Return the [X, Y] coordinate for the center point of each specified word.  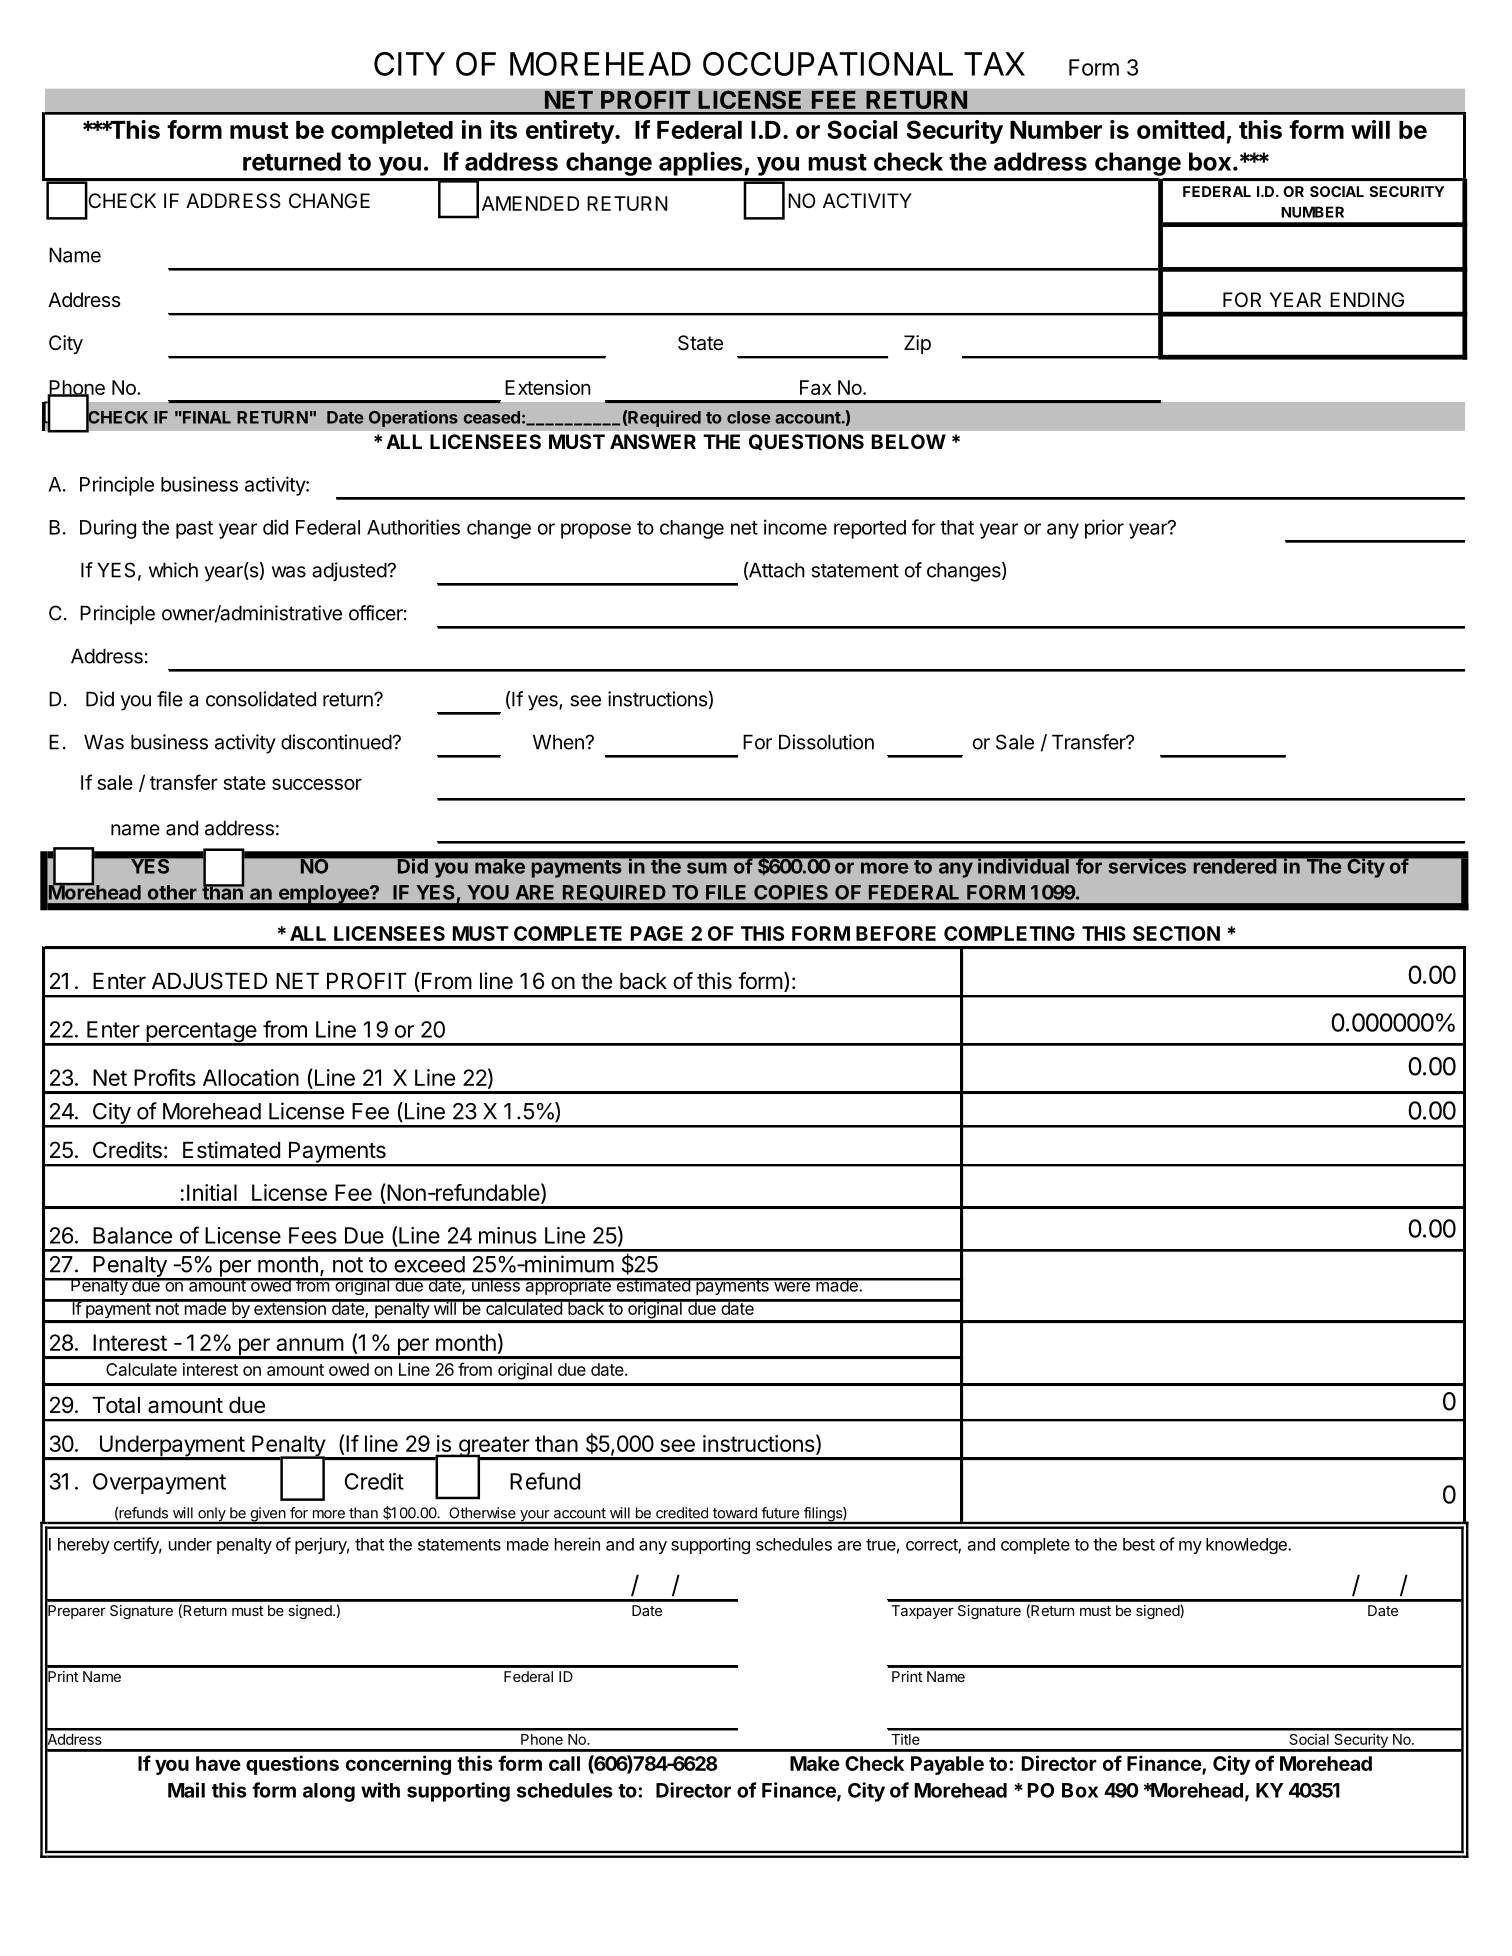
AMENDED [530, 203]
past [194, 530]
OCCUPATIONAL [828, 64]
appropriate [568, 1286]
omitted [1181, 129]
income [795, 527]
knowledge [1247, 1546]
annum [310, 1344]
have [218, 1763]
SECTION [1176, 933]
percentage [201, 1033]
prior [1104, 529]
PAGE [657, 933]
